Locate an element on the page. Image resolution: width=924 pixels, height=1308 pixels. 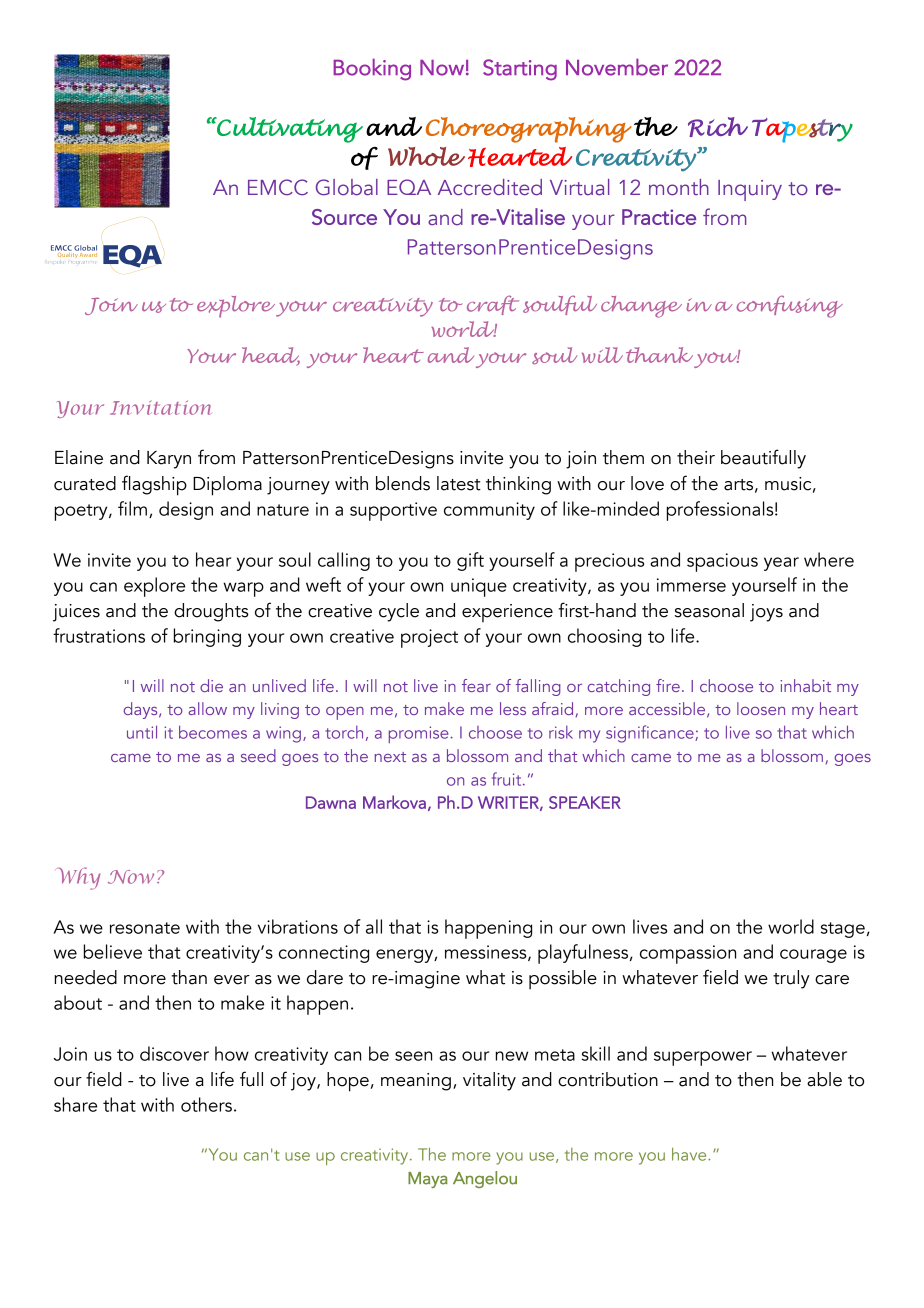
Angelou is located at coordinates (485, 1179).
